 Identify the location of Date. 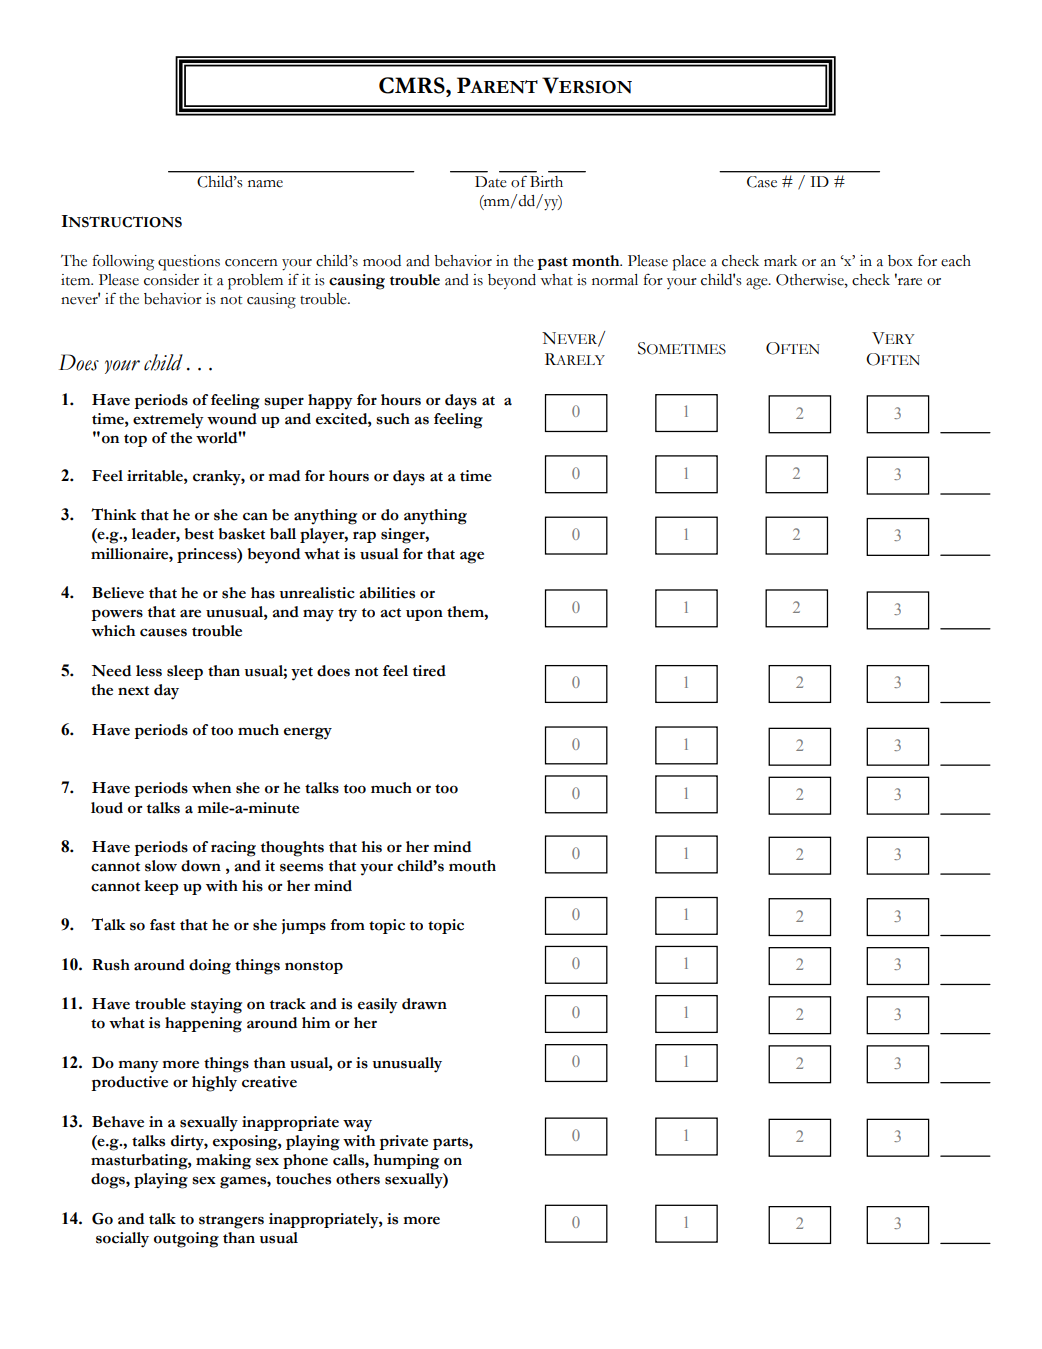
(491, 182).
